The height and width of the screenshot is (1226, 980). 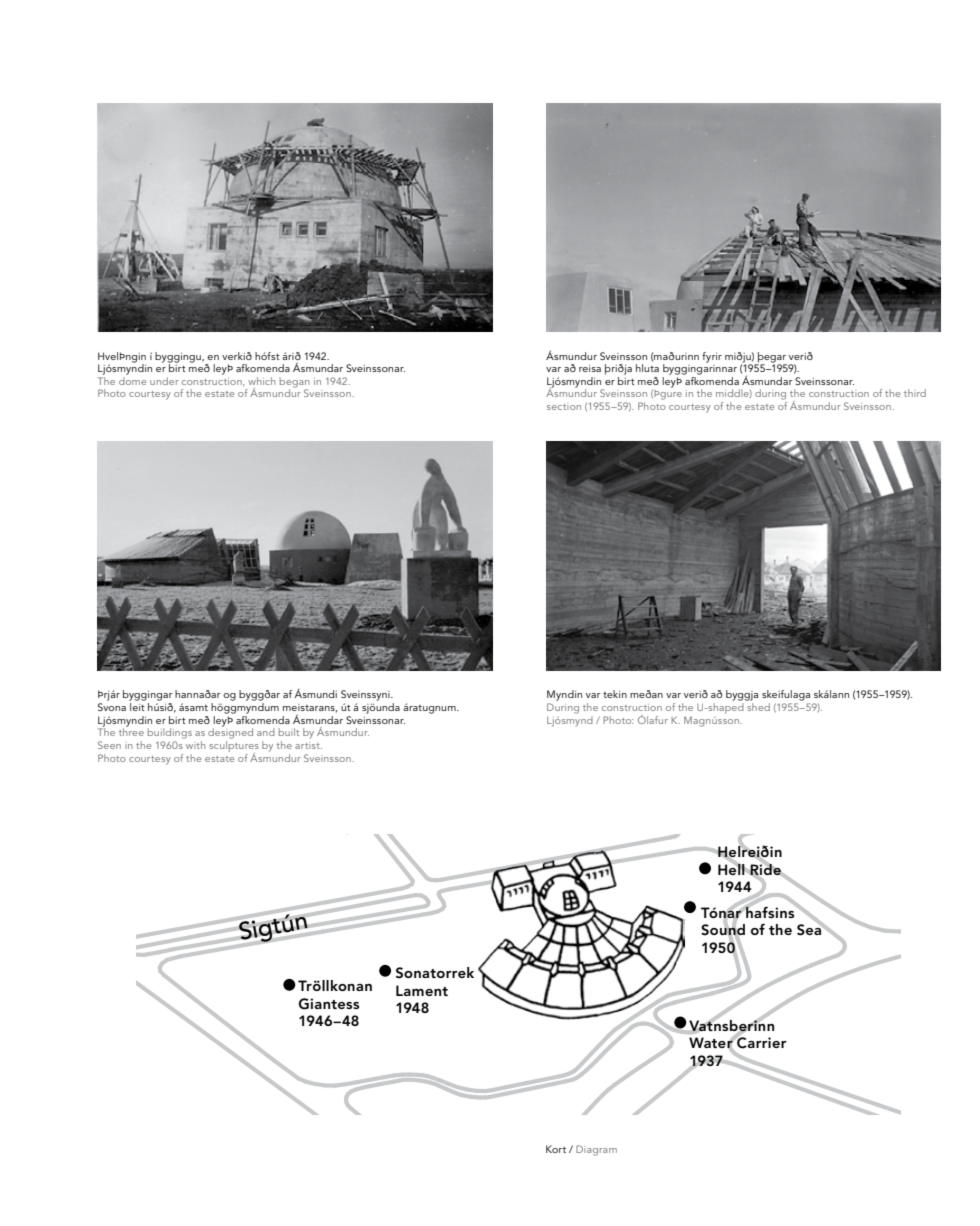 I want to click on Lament, so click(x=422, y=990).
